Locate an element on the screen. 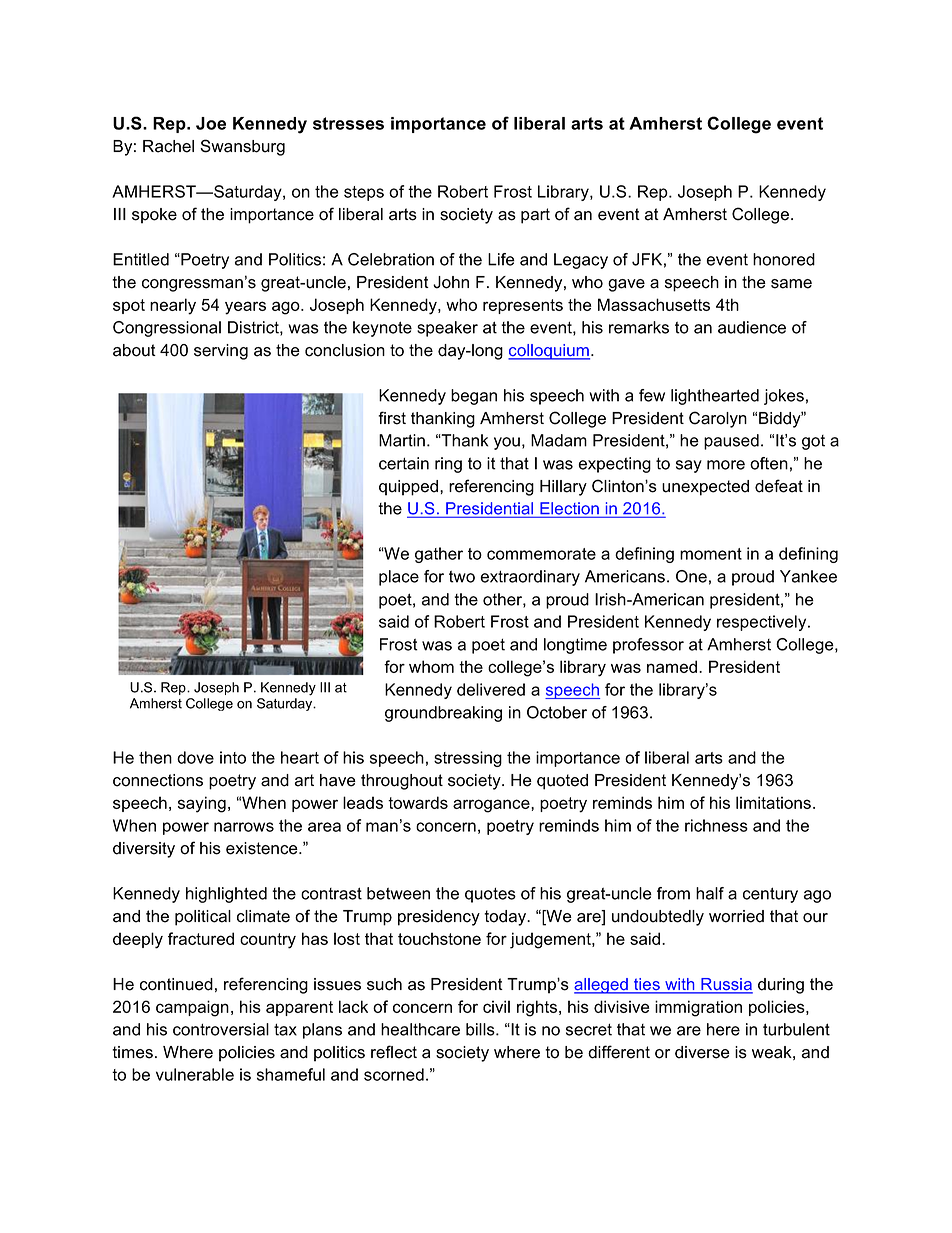 This screenshot has height=1233, width=952. controversial is located at coordinates (221, 1029).
